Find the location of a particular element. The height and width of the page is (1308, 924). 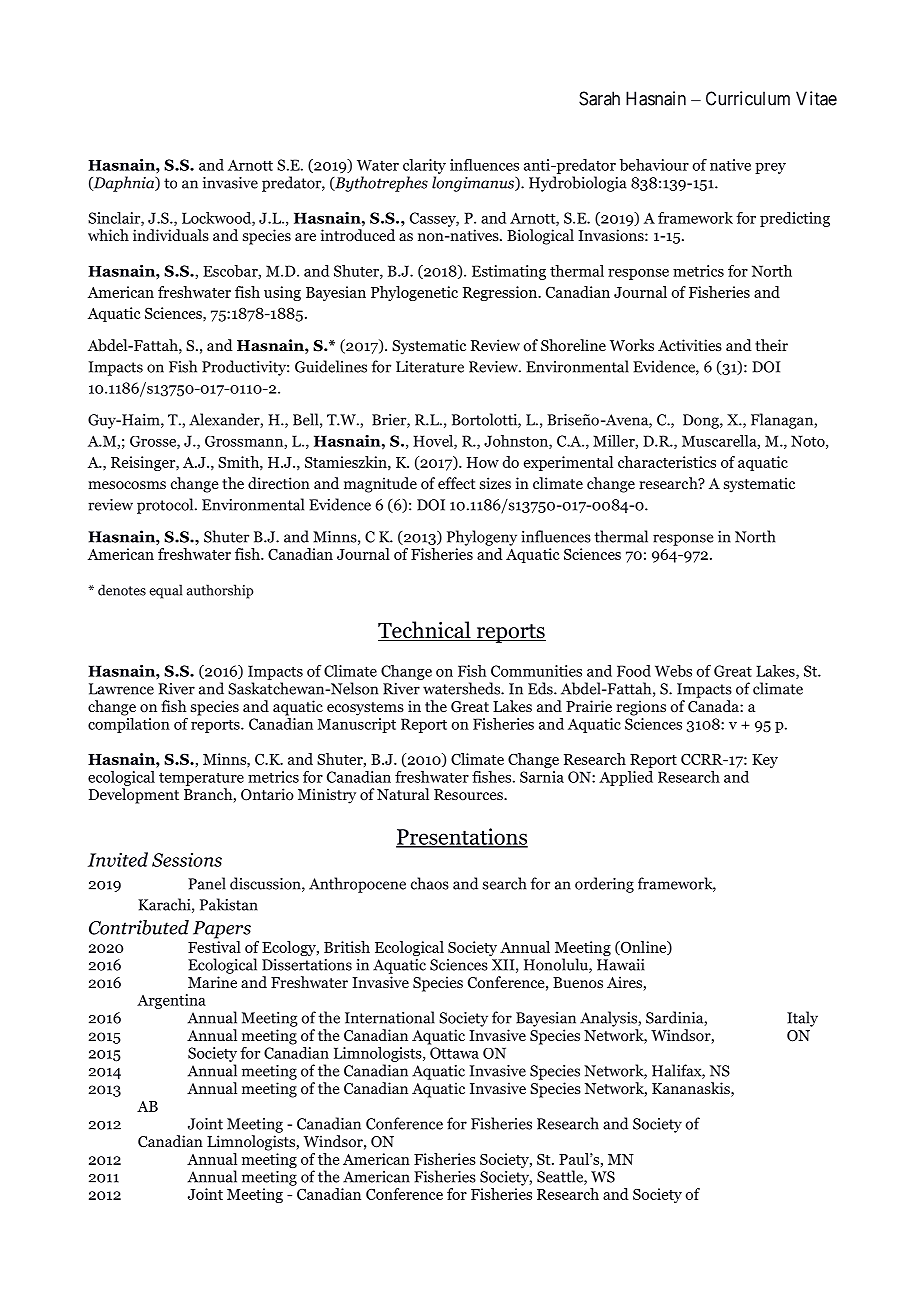

Phylogeny is located at coordinates (482, 538).
